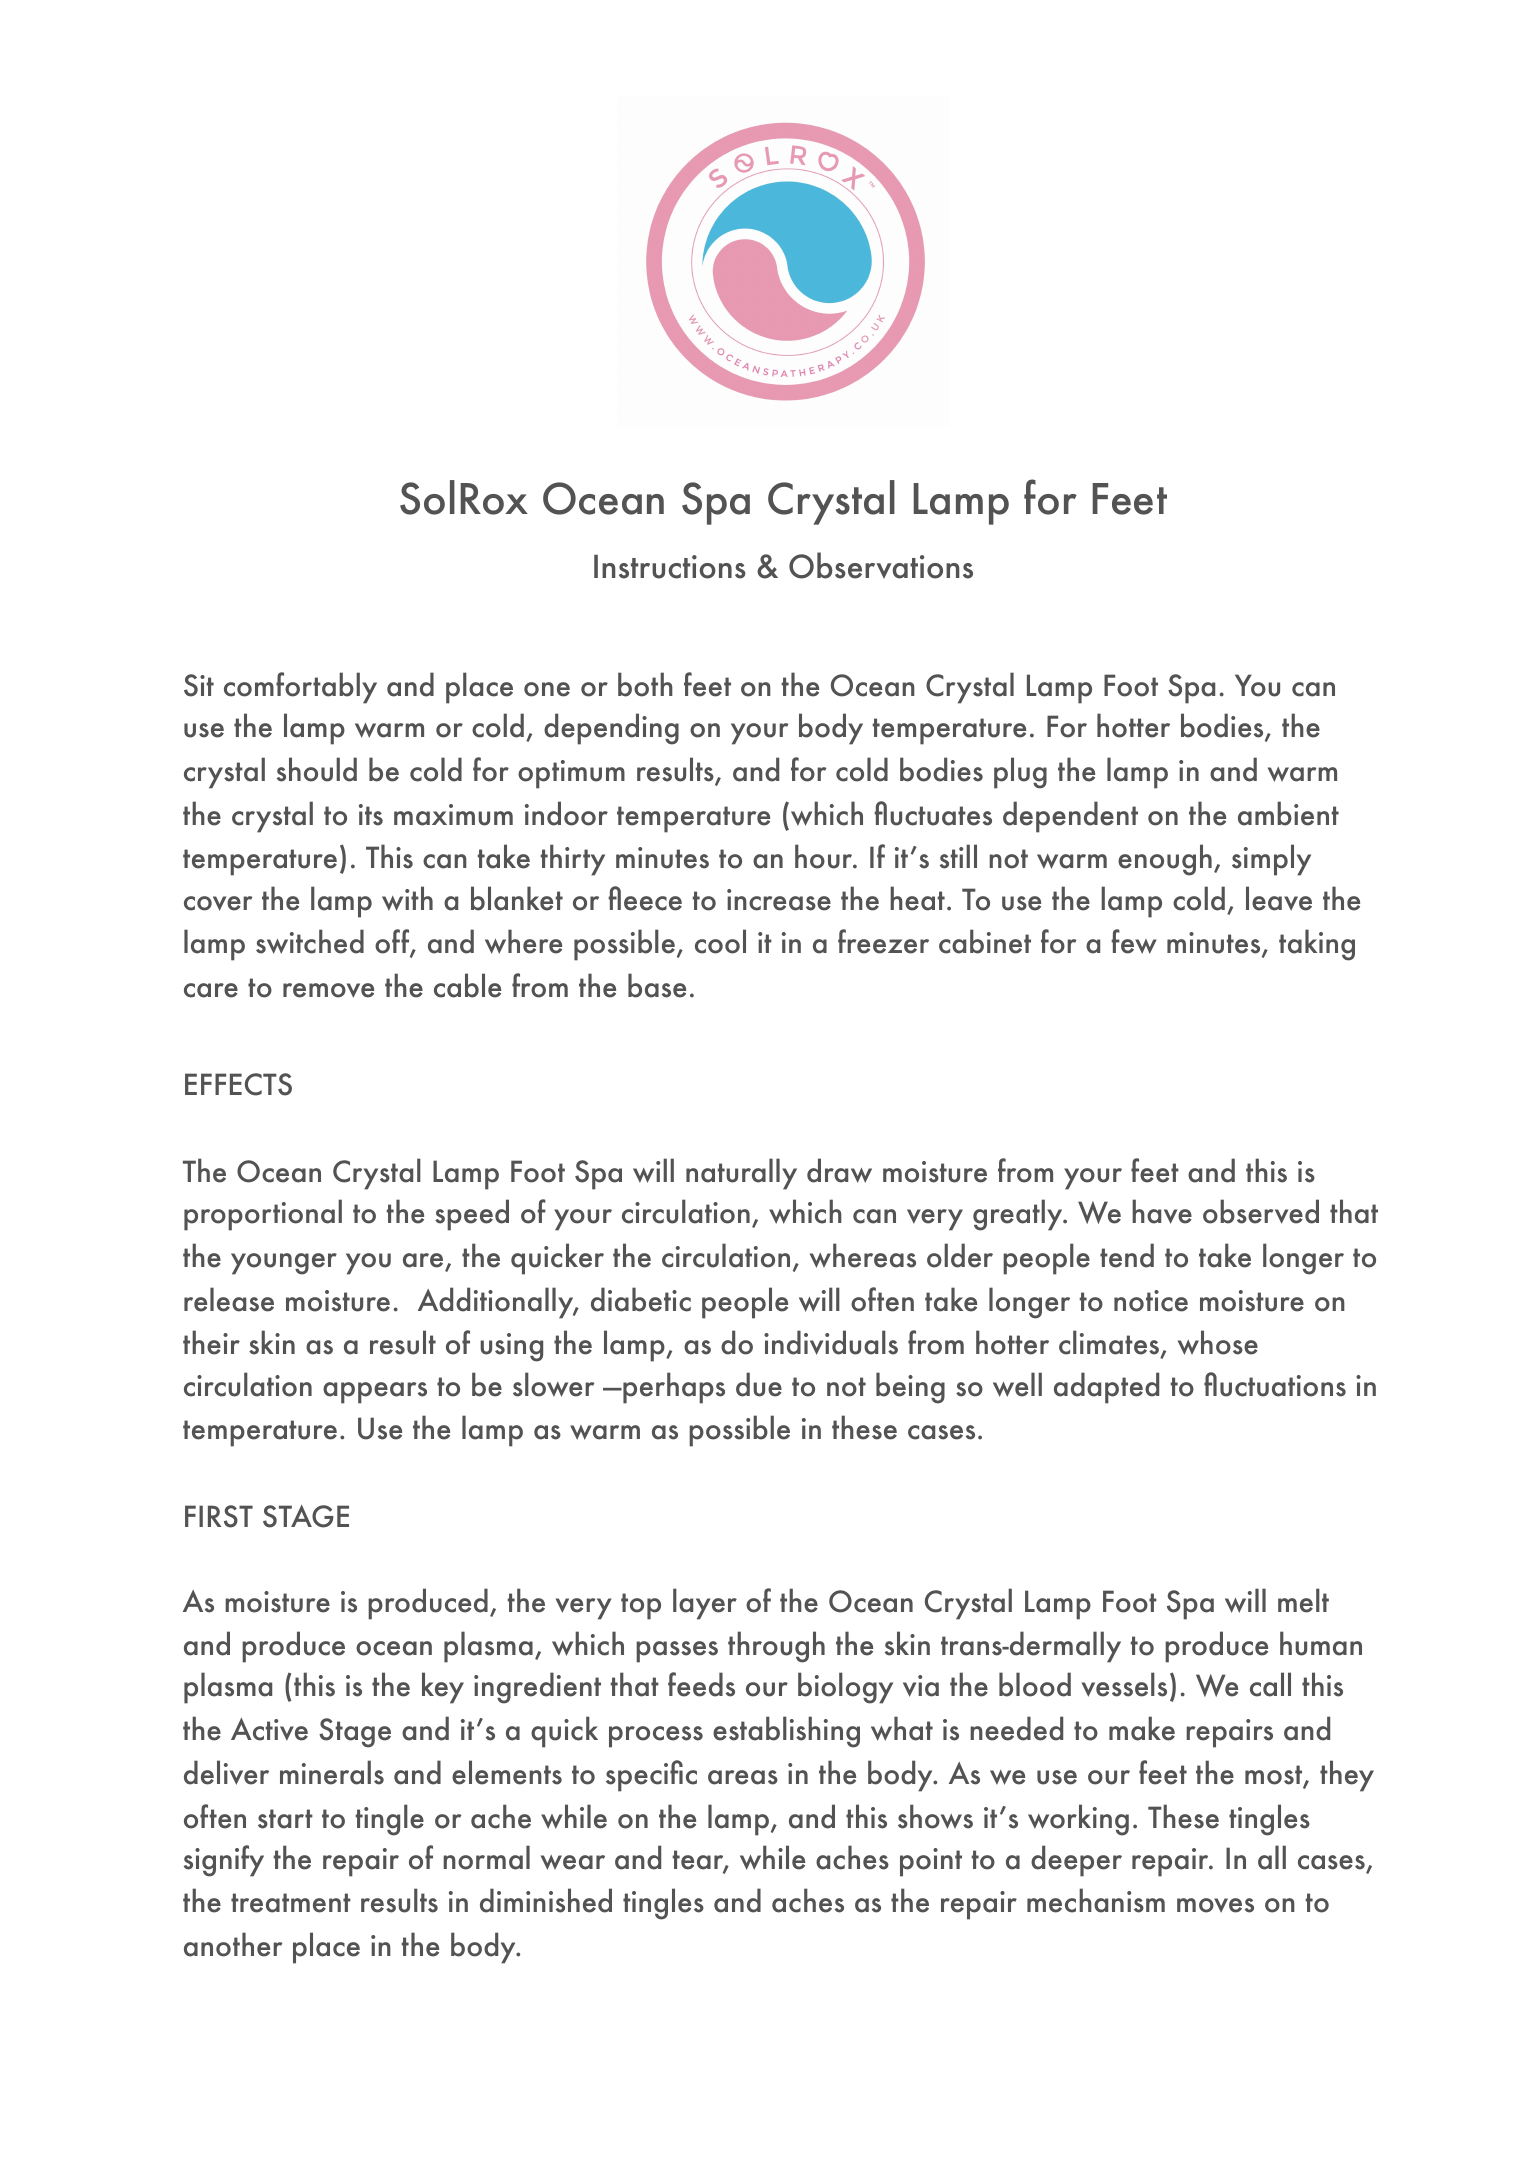  What do you see at coordinates (443, 1688) in the image?
I see `key` at bounding box center [443, 1688].
